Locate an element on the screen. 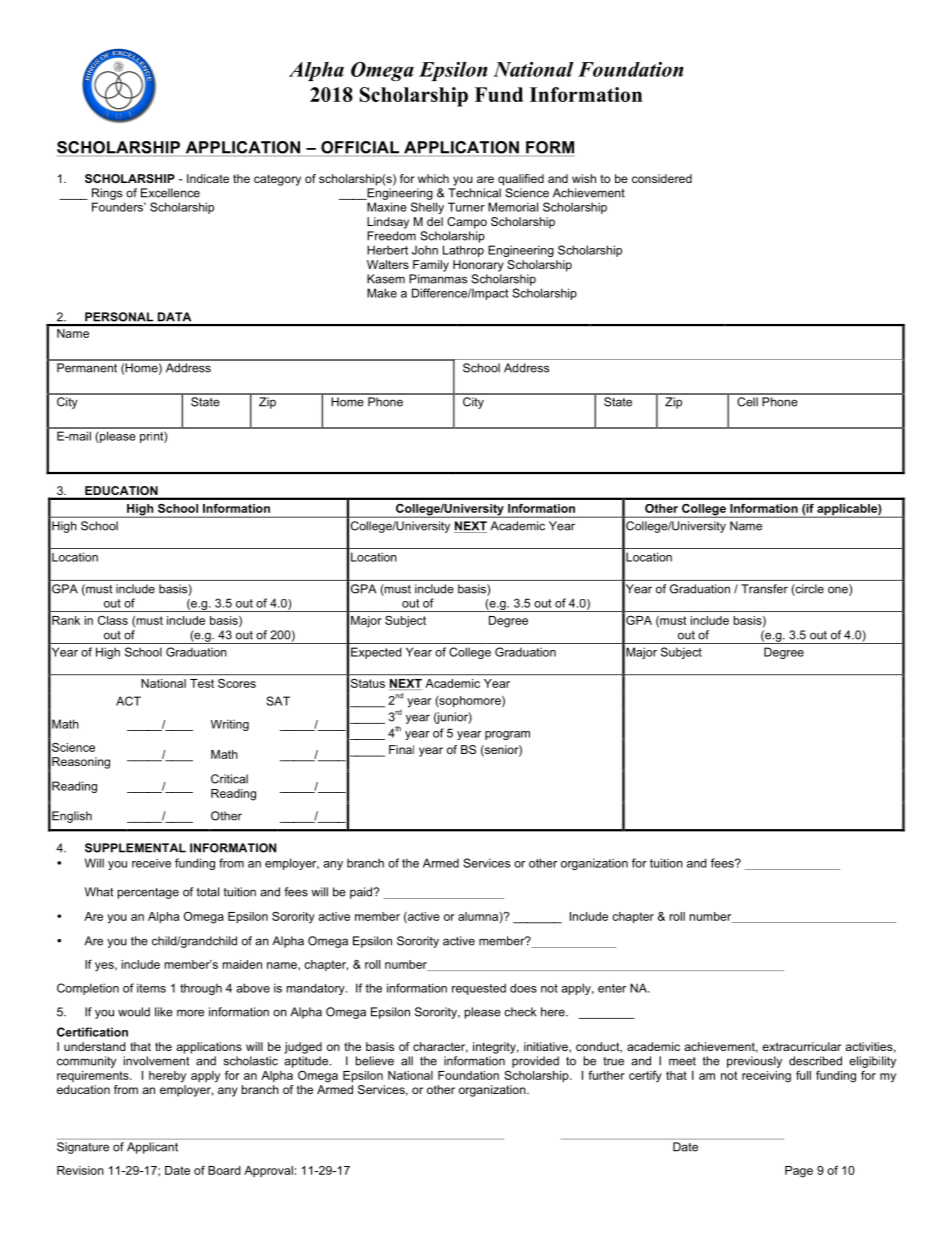 Image resolution: width=952 pixels, height=1233 pixels. Class is located at coordinates (113, 620).
